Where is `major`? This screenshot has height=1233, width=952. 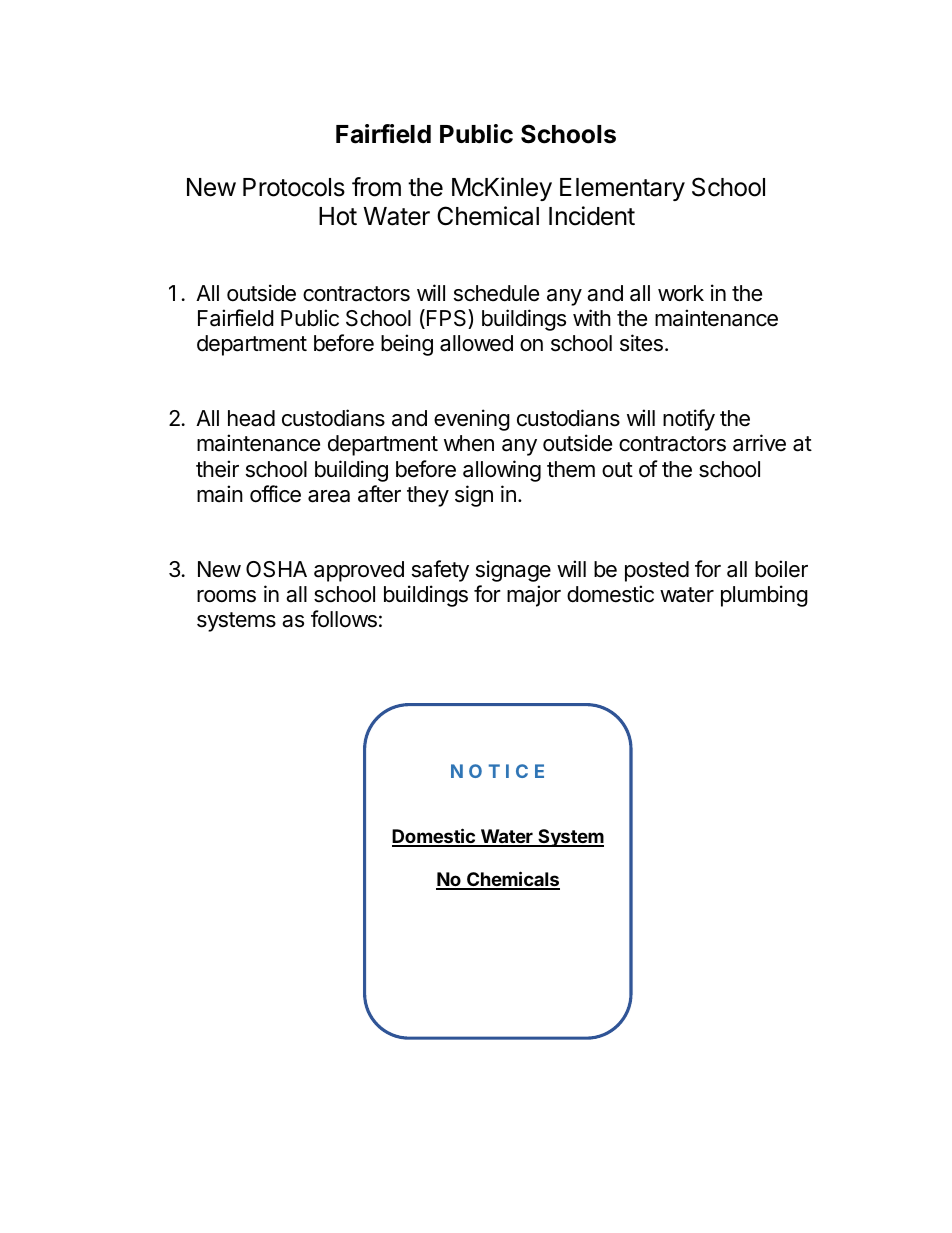
major is located at coordinates (534, 596).
